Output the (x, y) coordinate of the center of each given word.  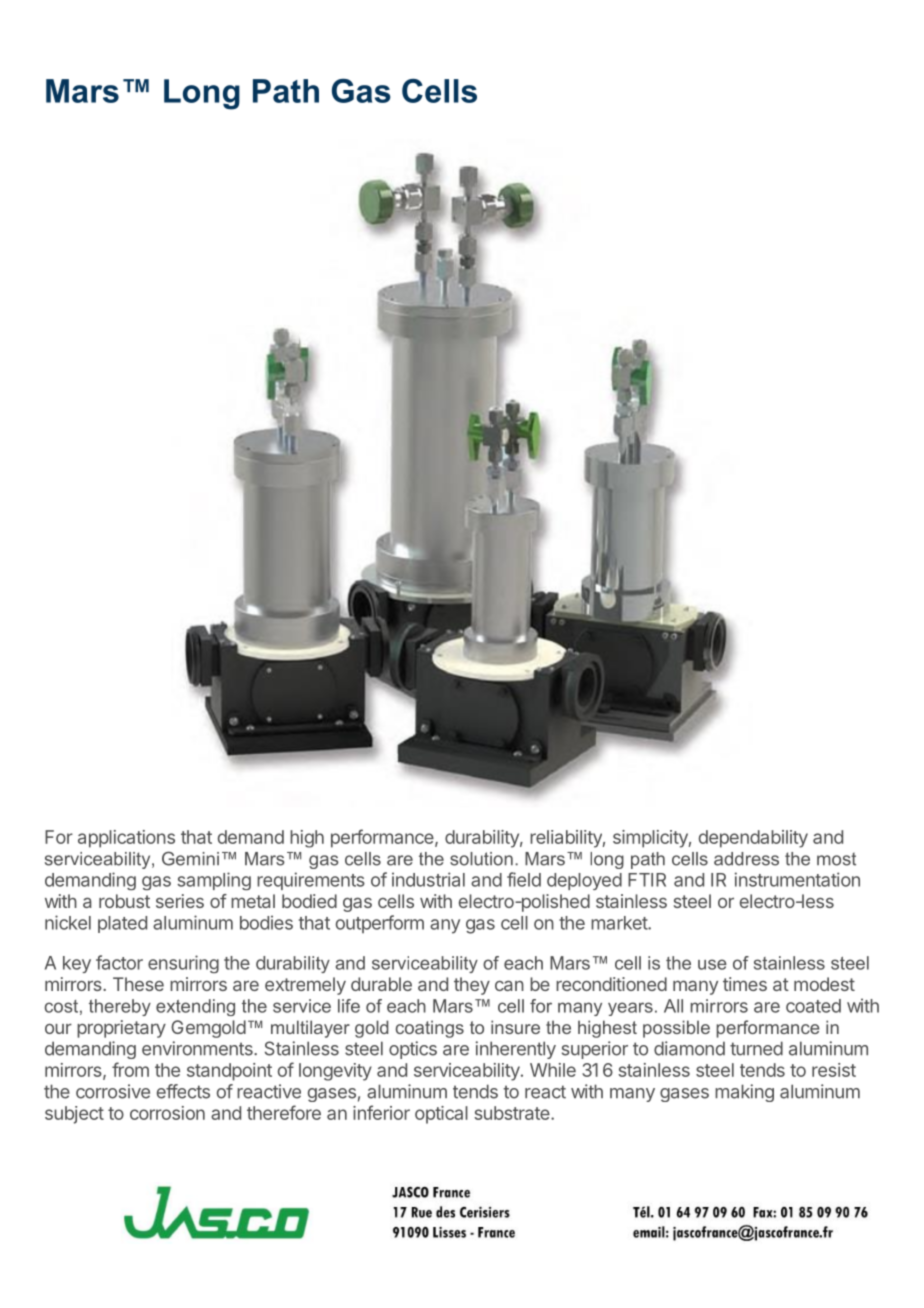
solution (481, 859)
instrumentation (797, 879)
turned (756, 1048)
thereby (120, 1007)
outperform (380, 924)
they (472, 986)
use (712, 964)
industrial (428, 879)
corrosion (167, 1113)
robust (124, 901)
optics (413, 1050)
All (673, 1006)
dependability (753, 839)
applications (126, 839)
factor (119, 962)
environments (198, 1048)
